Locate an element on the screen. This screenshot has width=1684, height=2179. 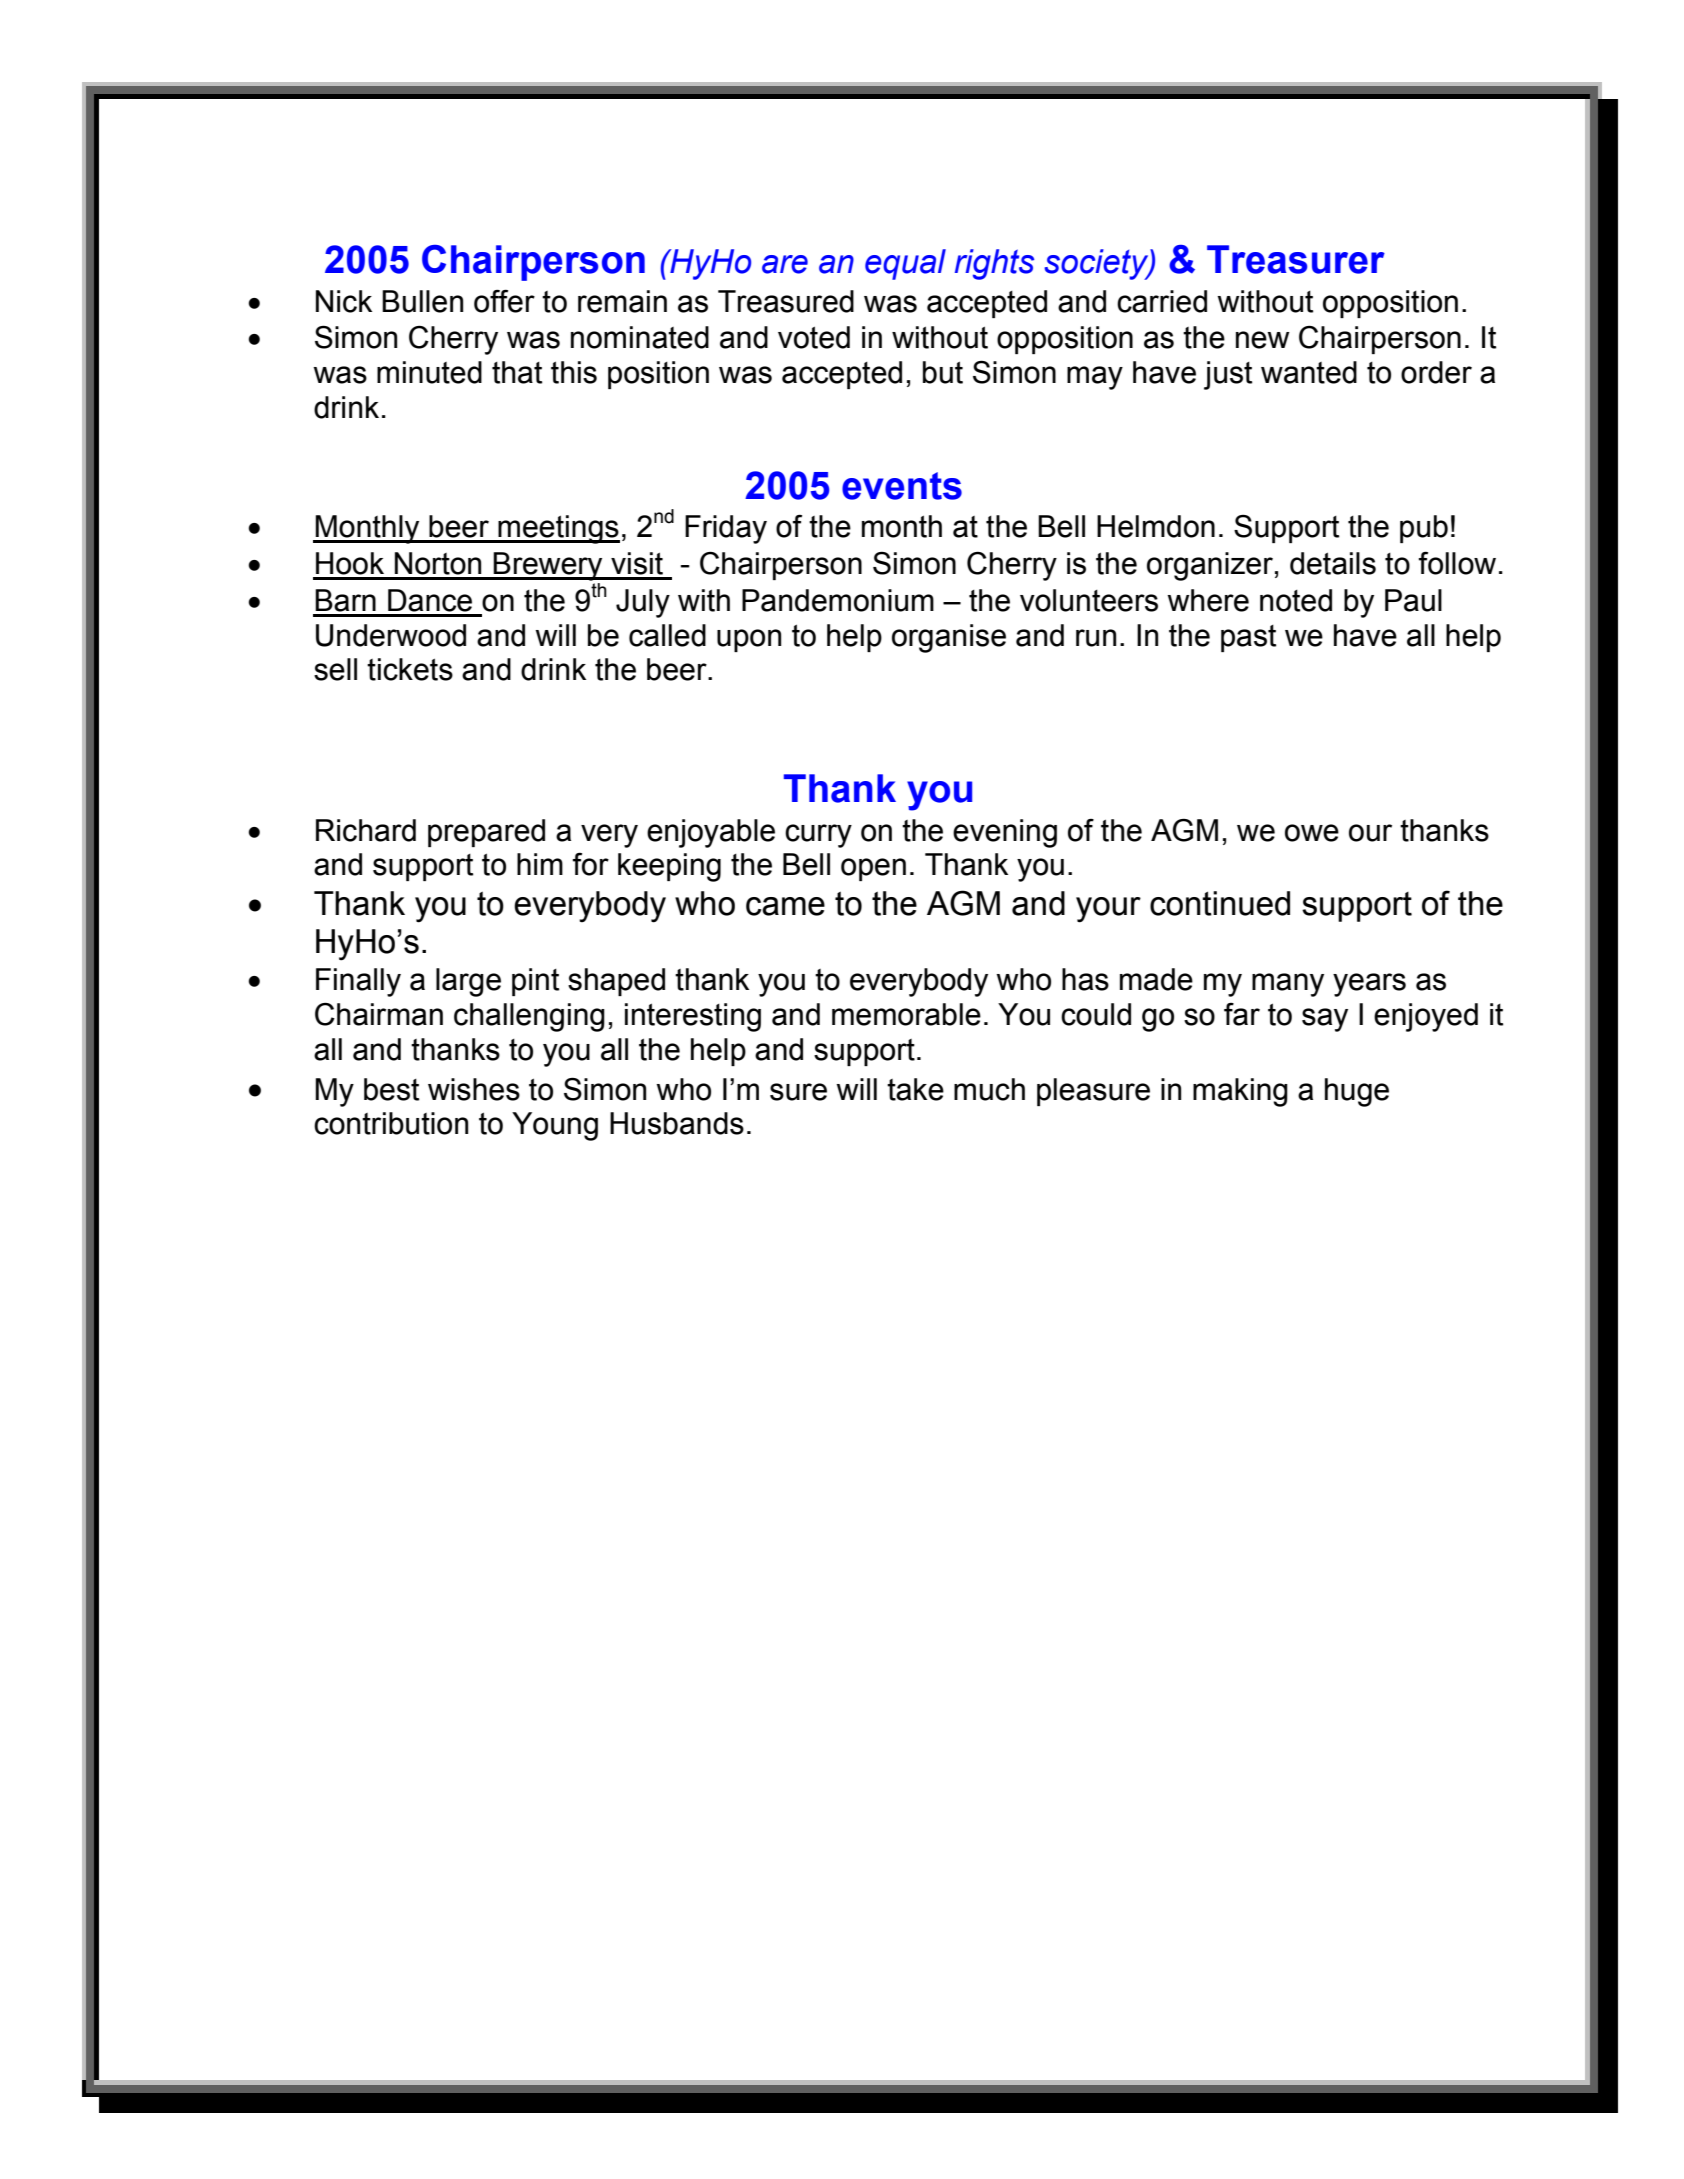
owe is located at coordinates (1312, 833).
